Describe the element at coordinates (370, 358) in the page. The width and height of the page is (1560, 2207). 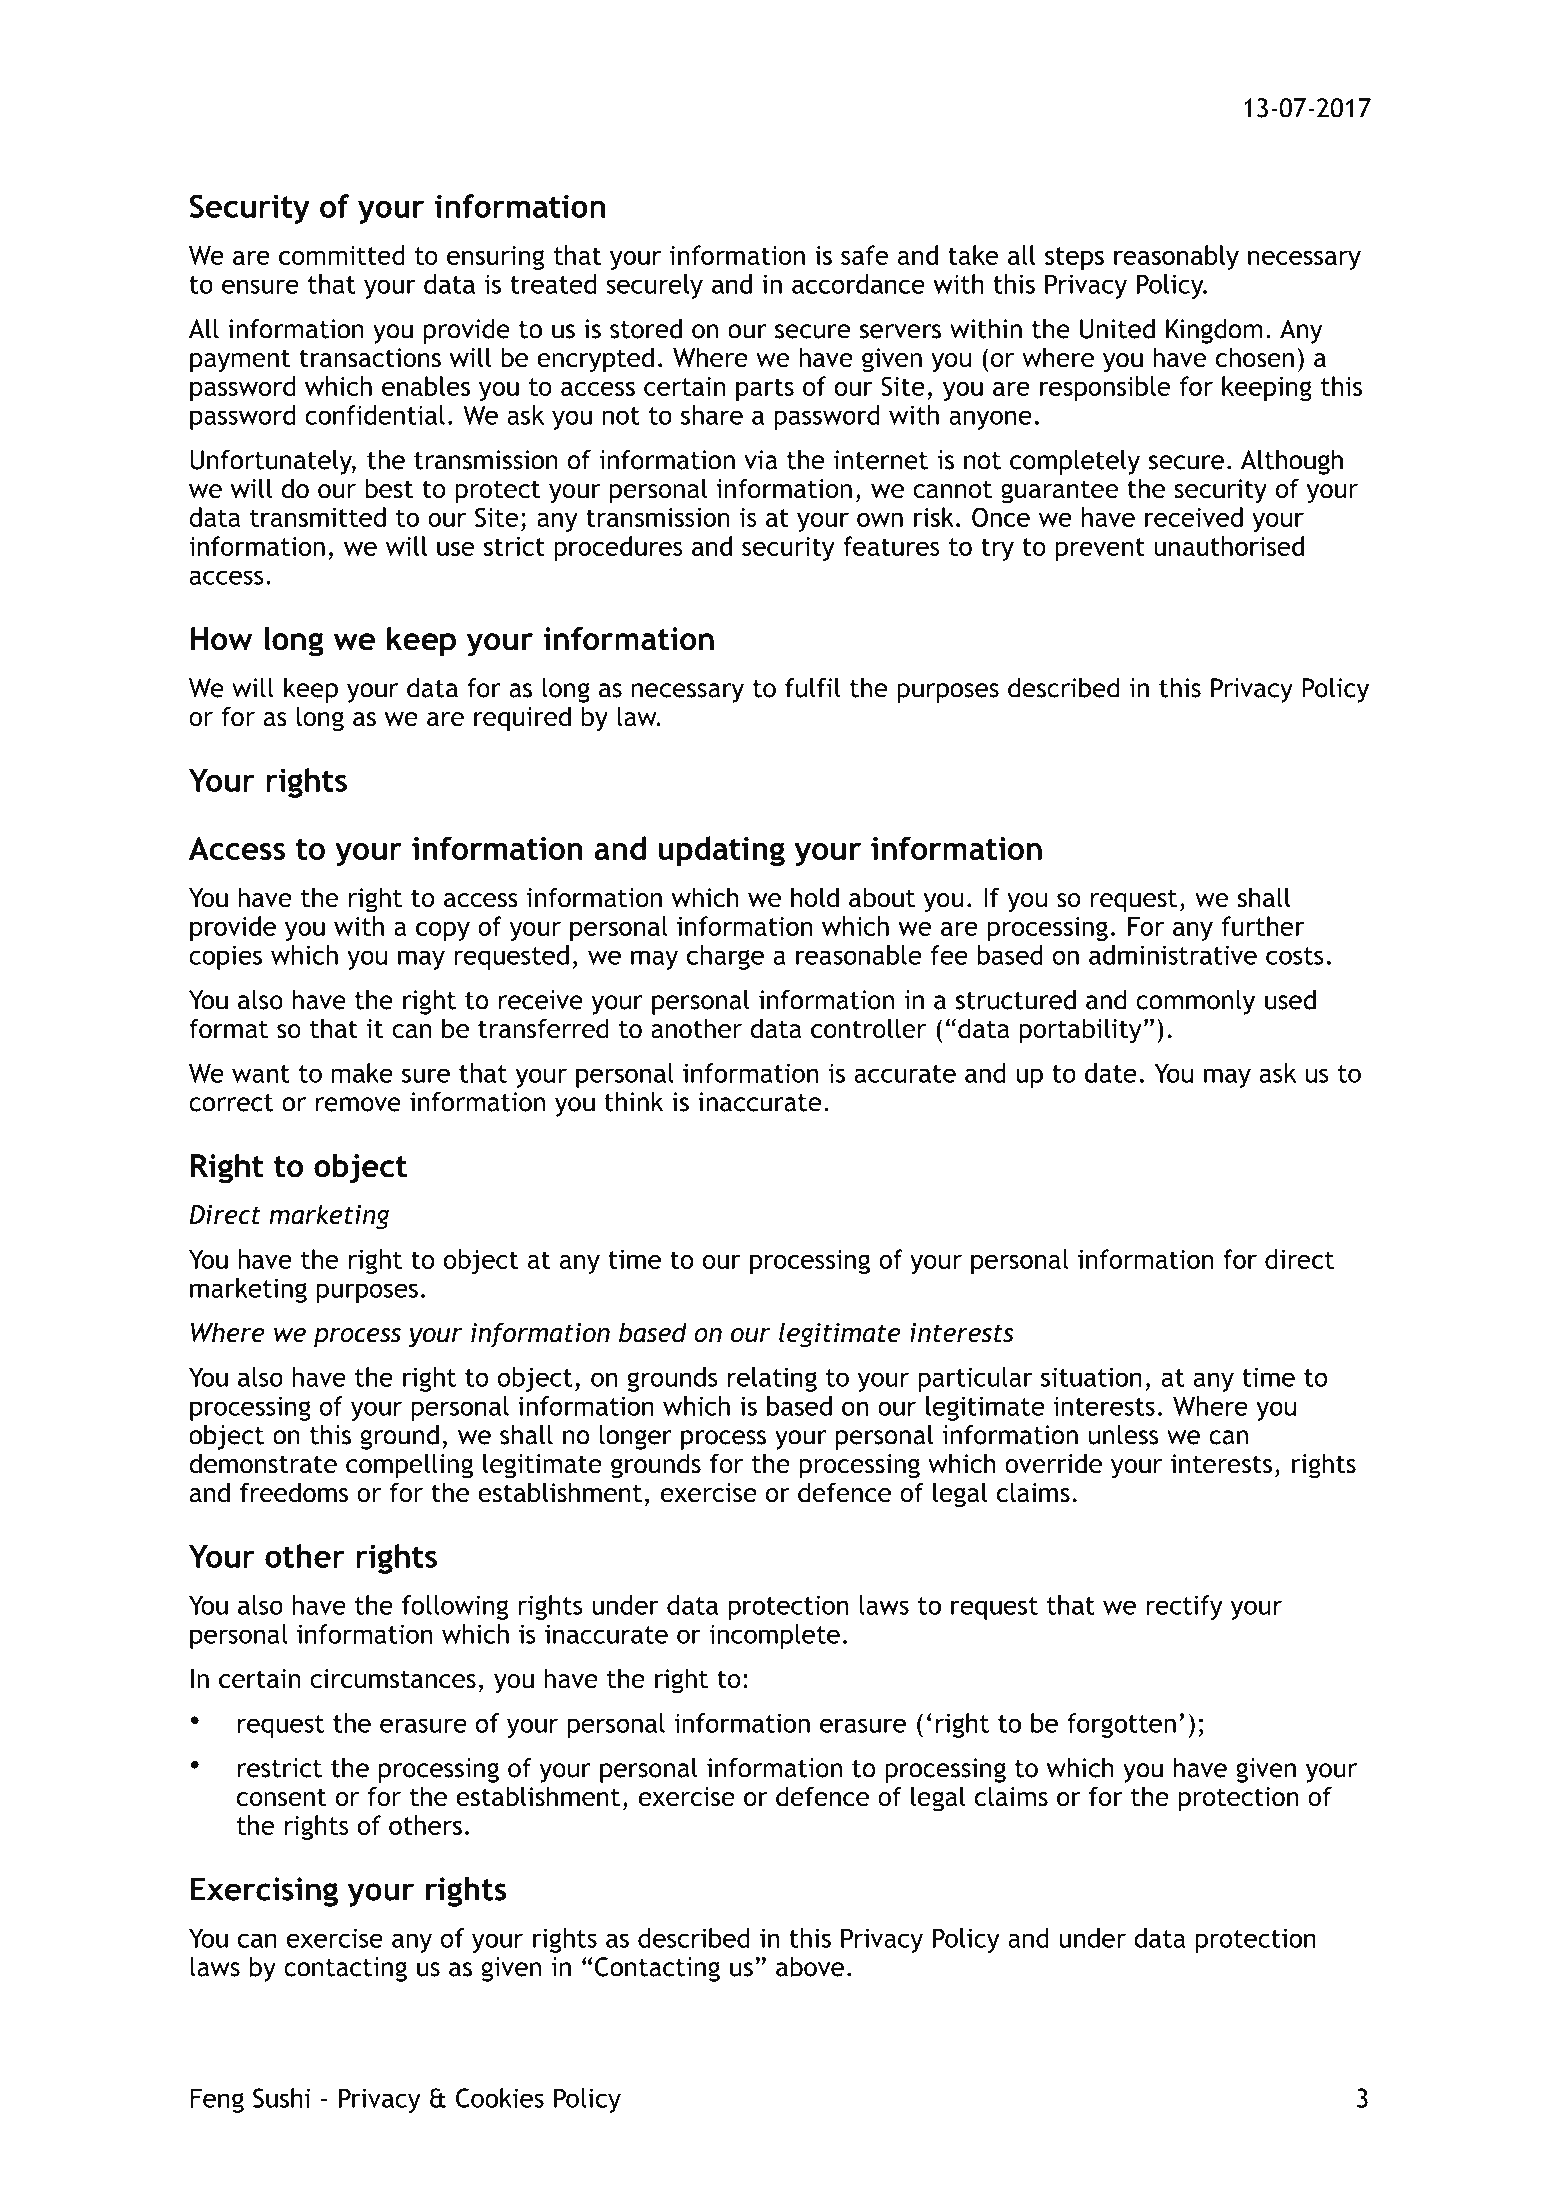
I see `transactions` at that location.
